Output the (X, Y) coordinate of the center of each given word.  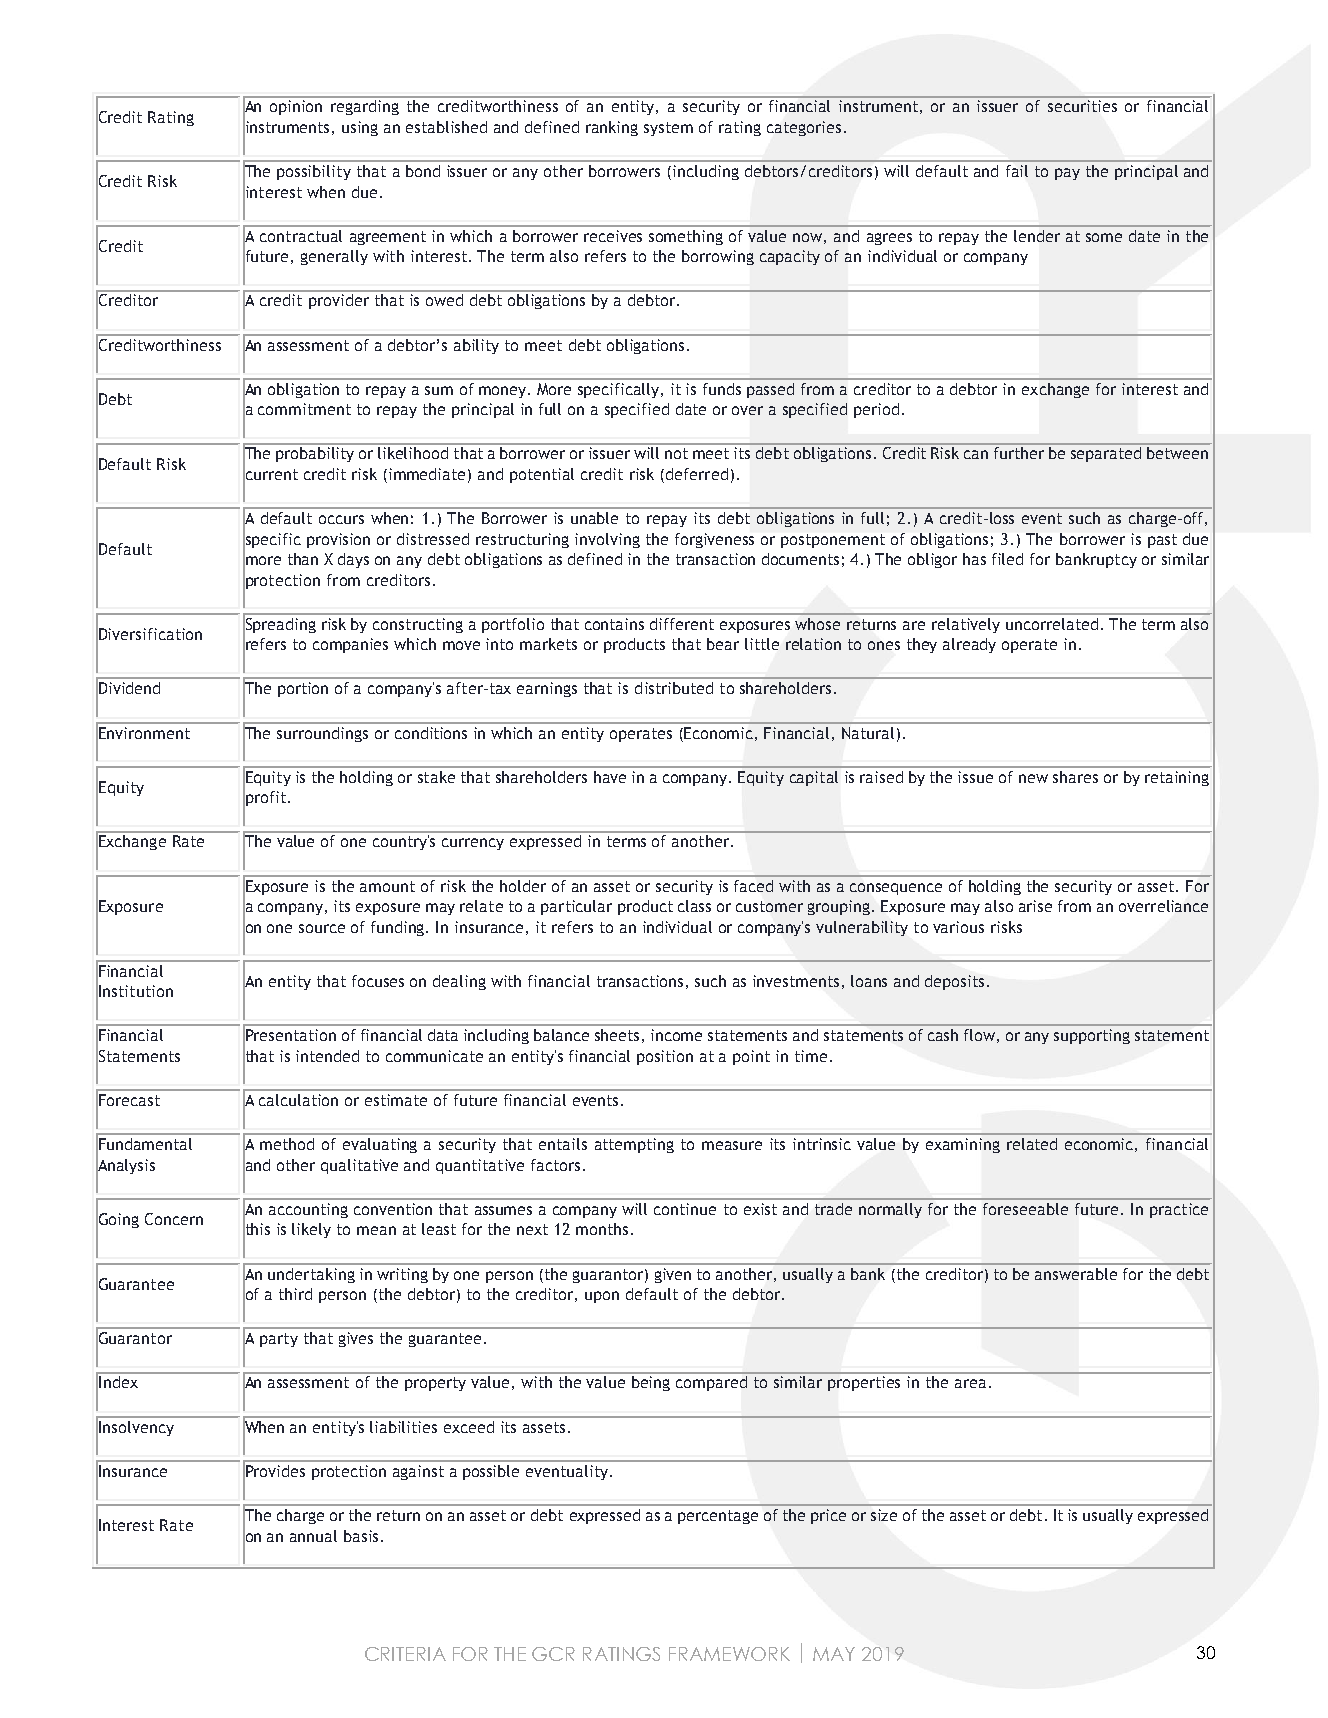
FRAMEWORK (729, 1654)
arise (1035, 906)
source (322, 928)
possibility (314, 172)
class (694, 906)
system (668, 129)
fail (1017, 171)
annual (313, 1536)
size (884, 1515)
